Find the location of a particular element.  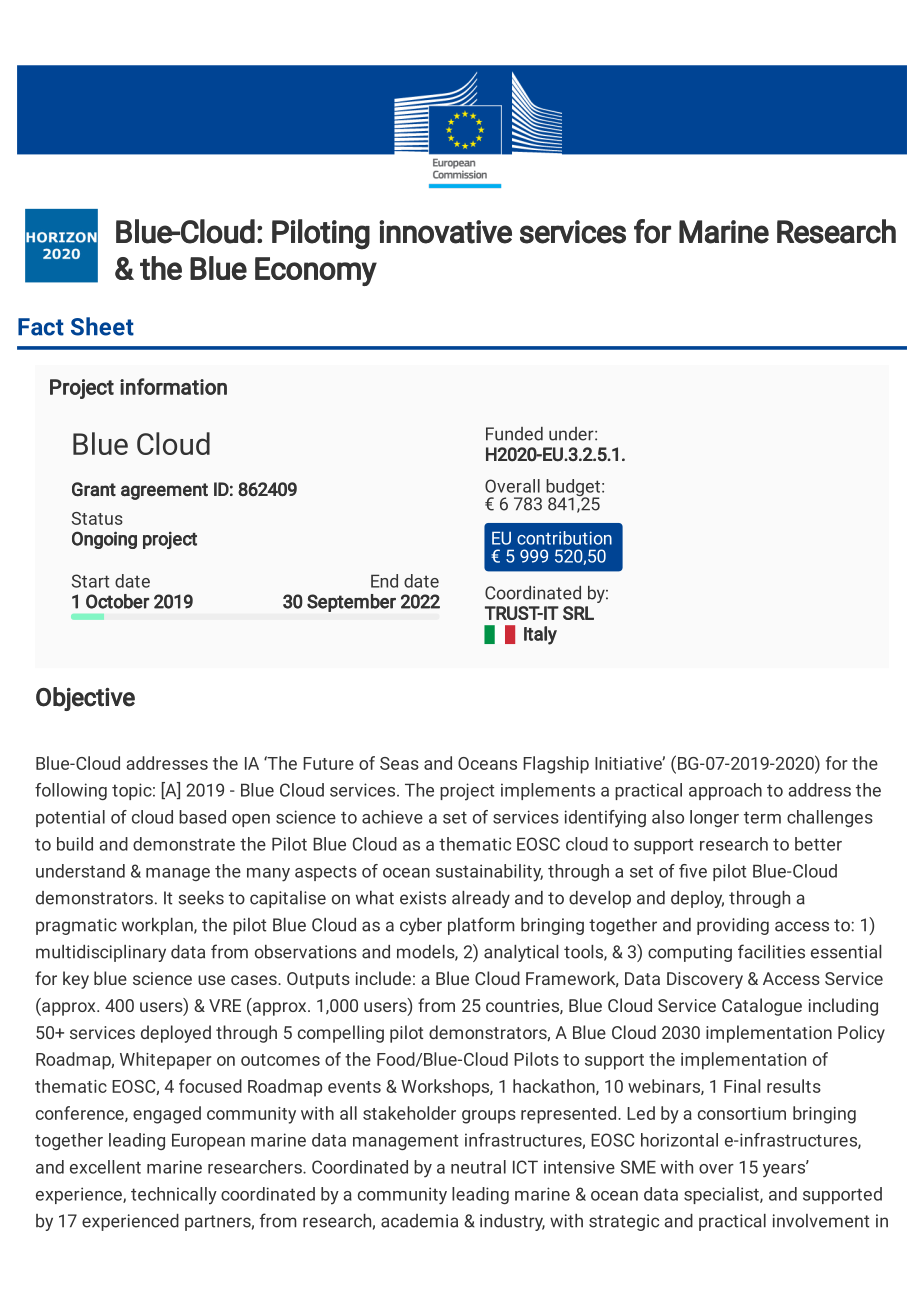

Funded is located at coordinates (514, 434).
